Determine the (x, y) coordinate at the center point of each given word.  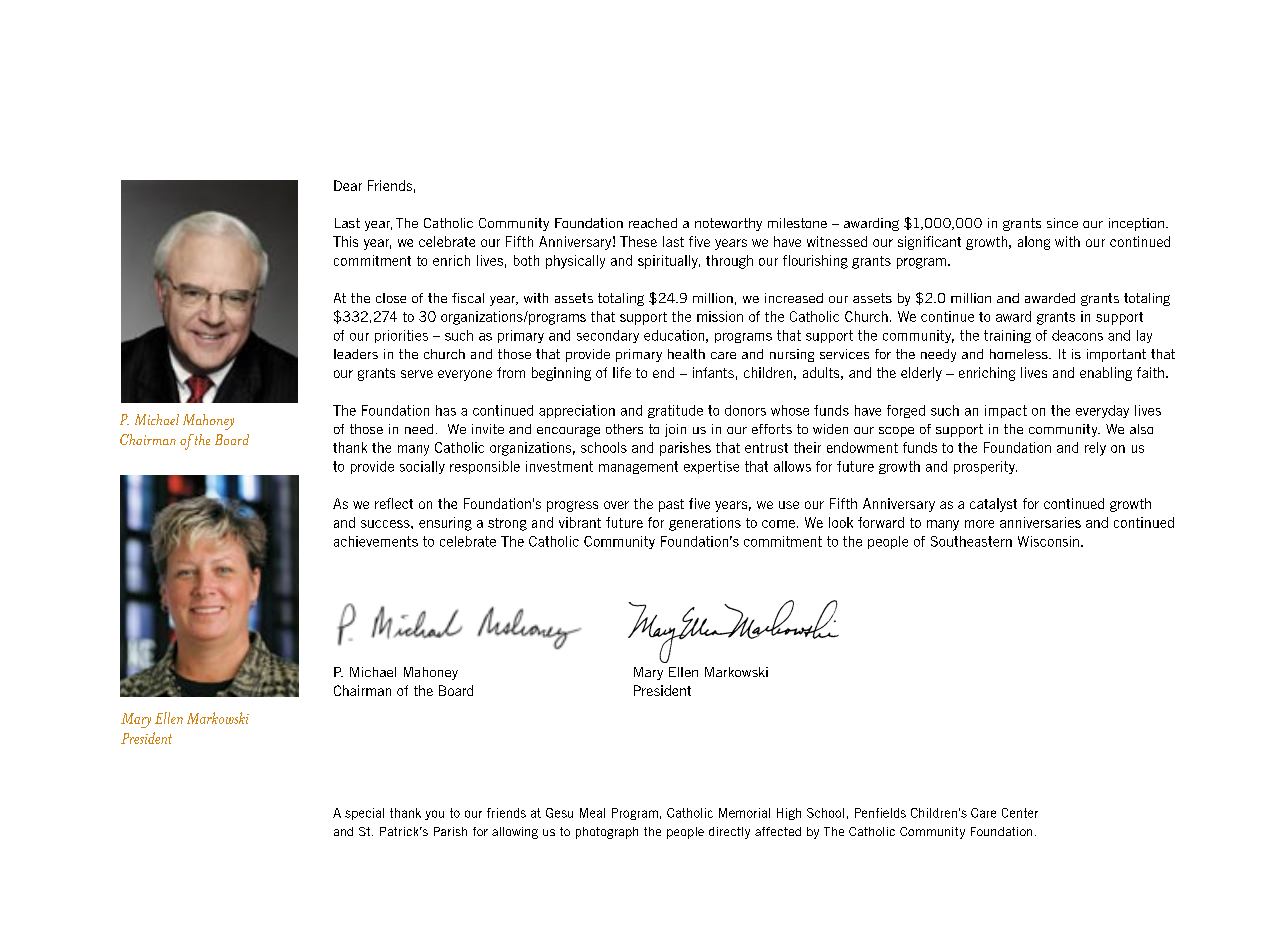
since (1062, 223)
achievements (376, 541)
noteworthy (728, 224)
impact (1006, 411)
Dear (348, 185)
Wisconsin (1048, 541)
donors (745, 410)
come (778, 524)
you (434, 815)
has (446, 410)
